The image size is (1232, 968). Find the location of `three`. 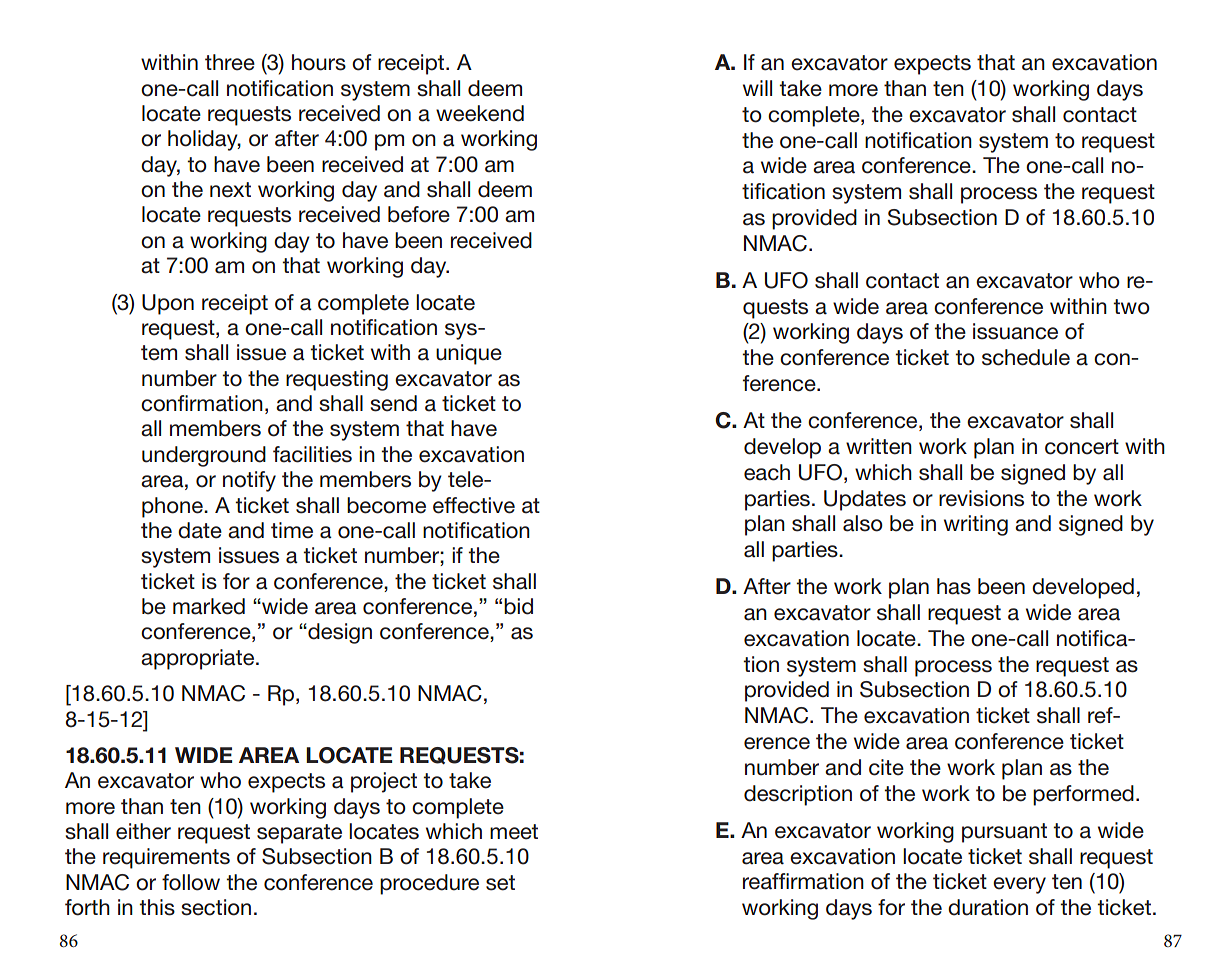

three is located at coordinates (230, 62).
